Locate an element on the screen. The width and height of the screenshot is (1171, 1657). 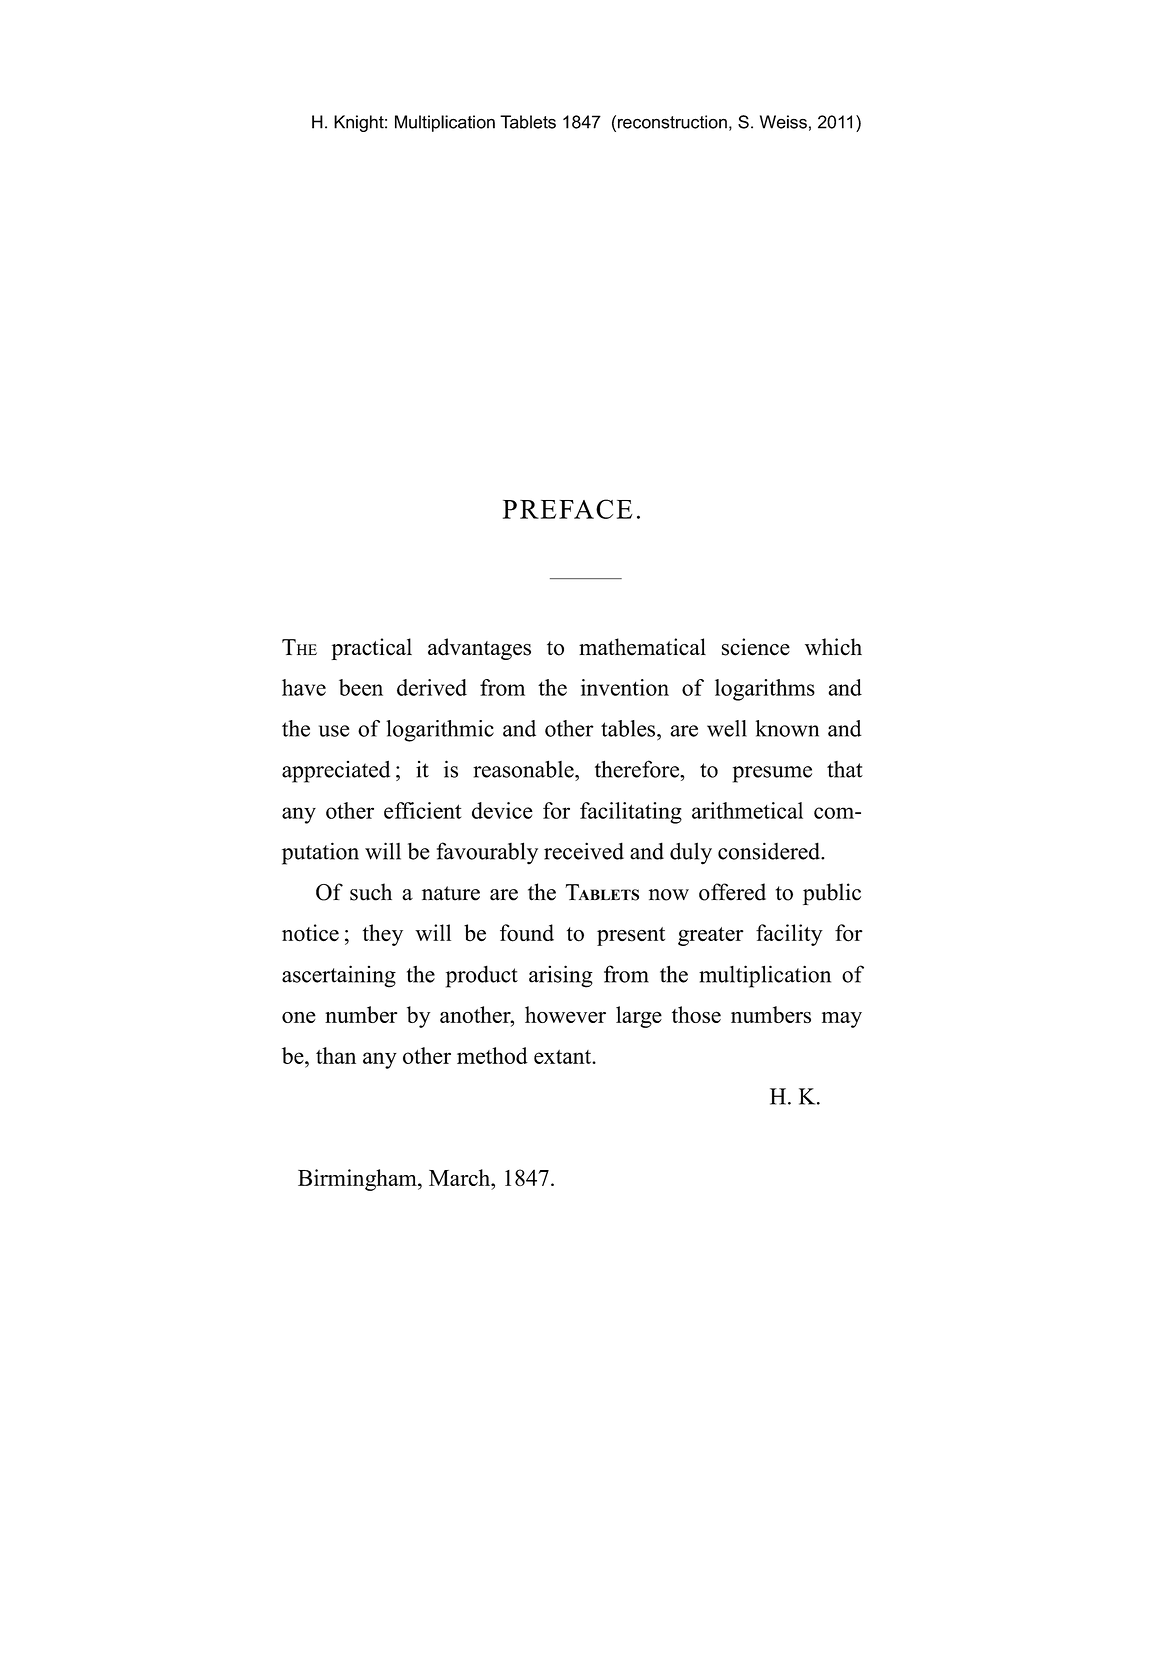
science is located at coordinates (756, 647).
